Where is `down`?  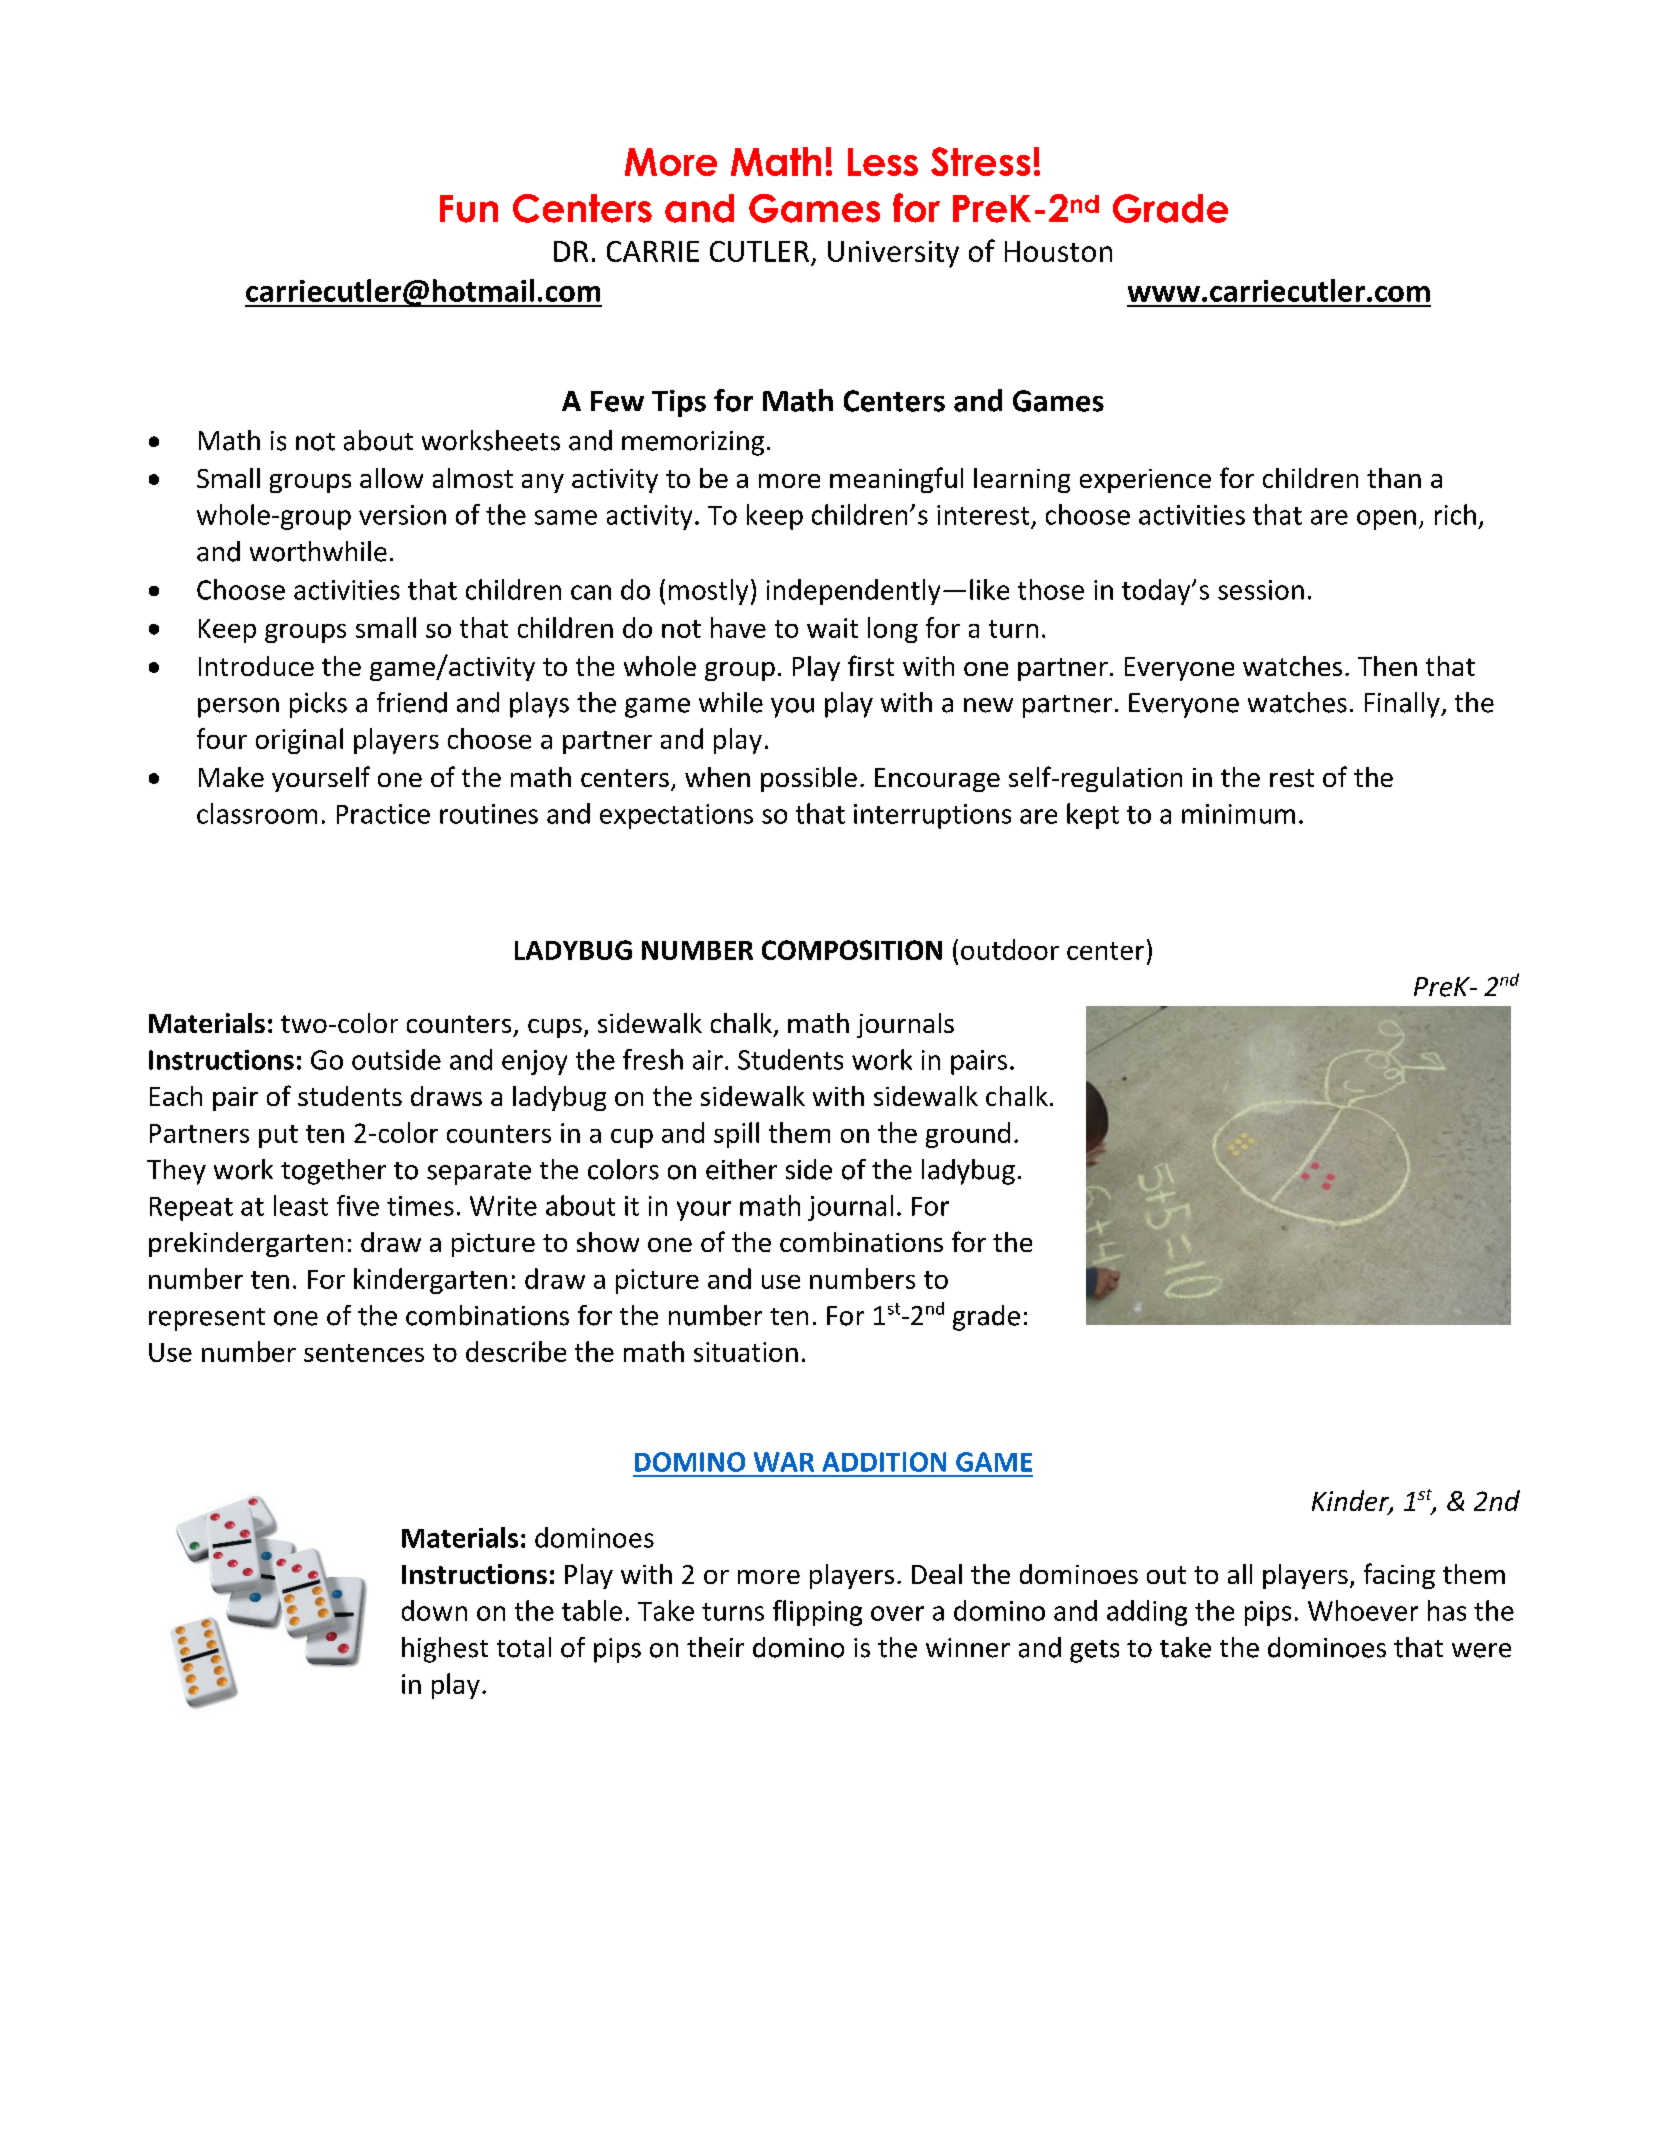 down is located at coordinates (434, 1610).
